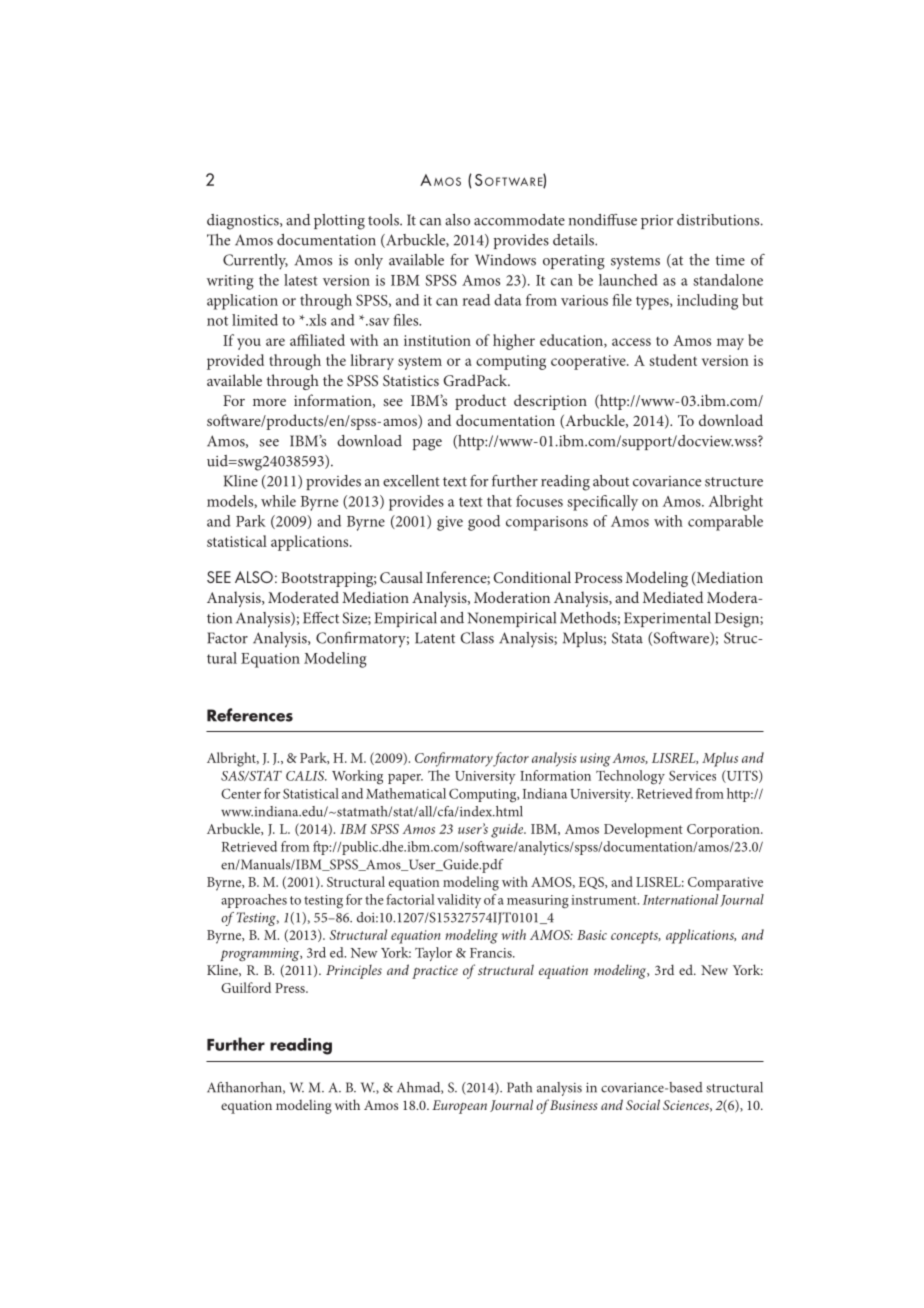  I want to click on European, so click(459, 1107).
